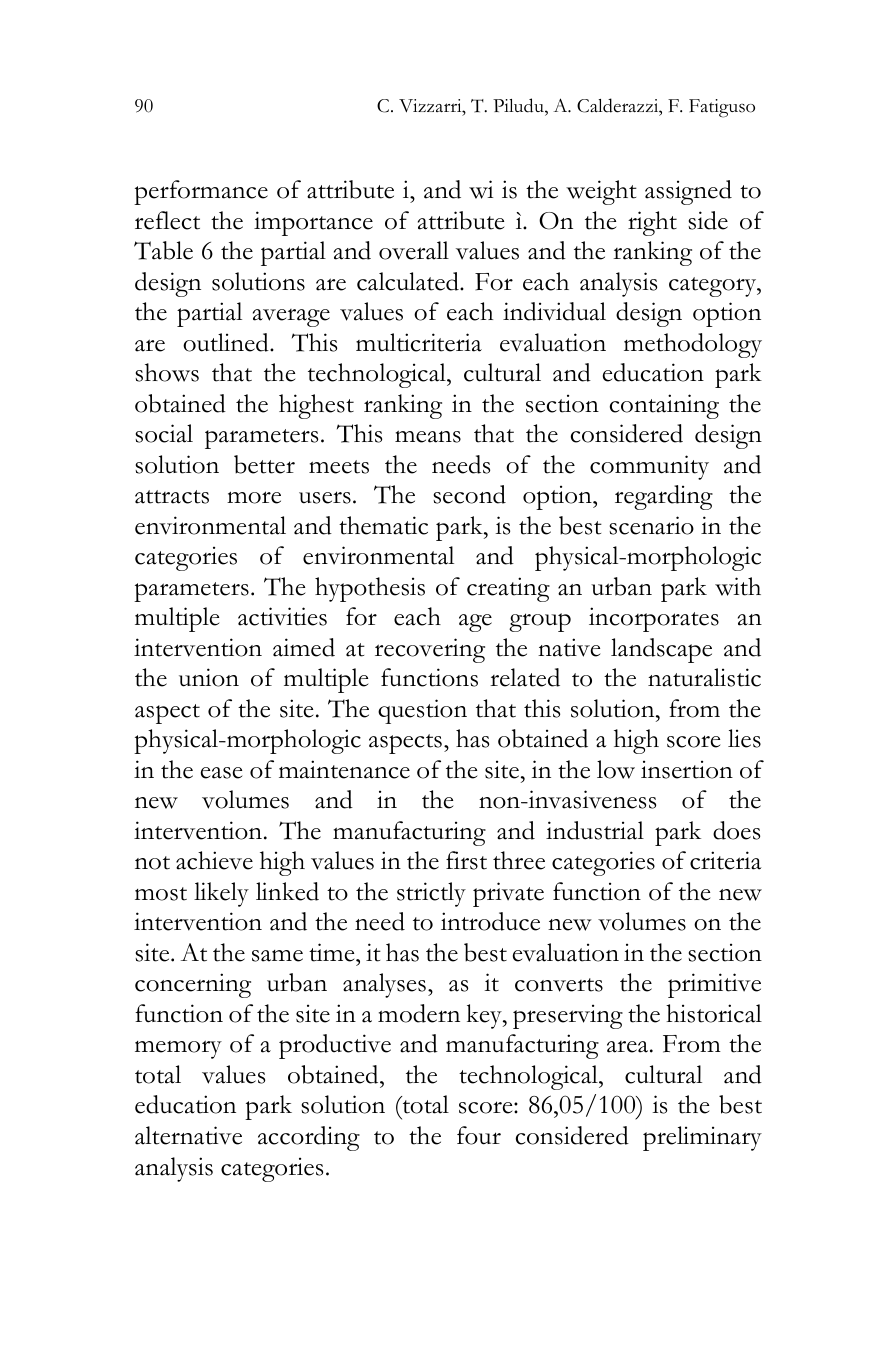 This screenshot has height=1345, width=896. Describe the element at coordinates (661, 650) in the screenshot. I see `landscape` at that location.
